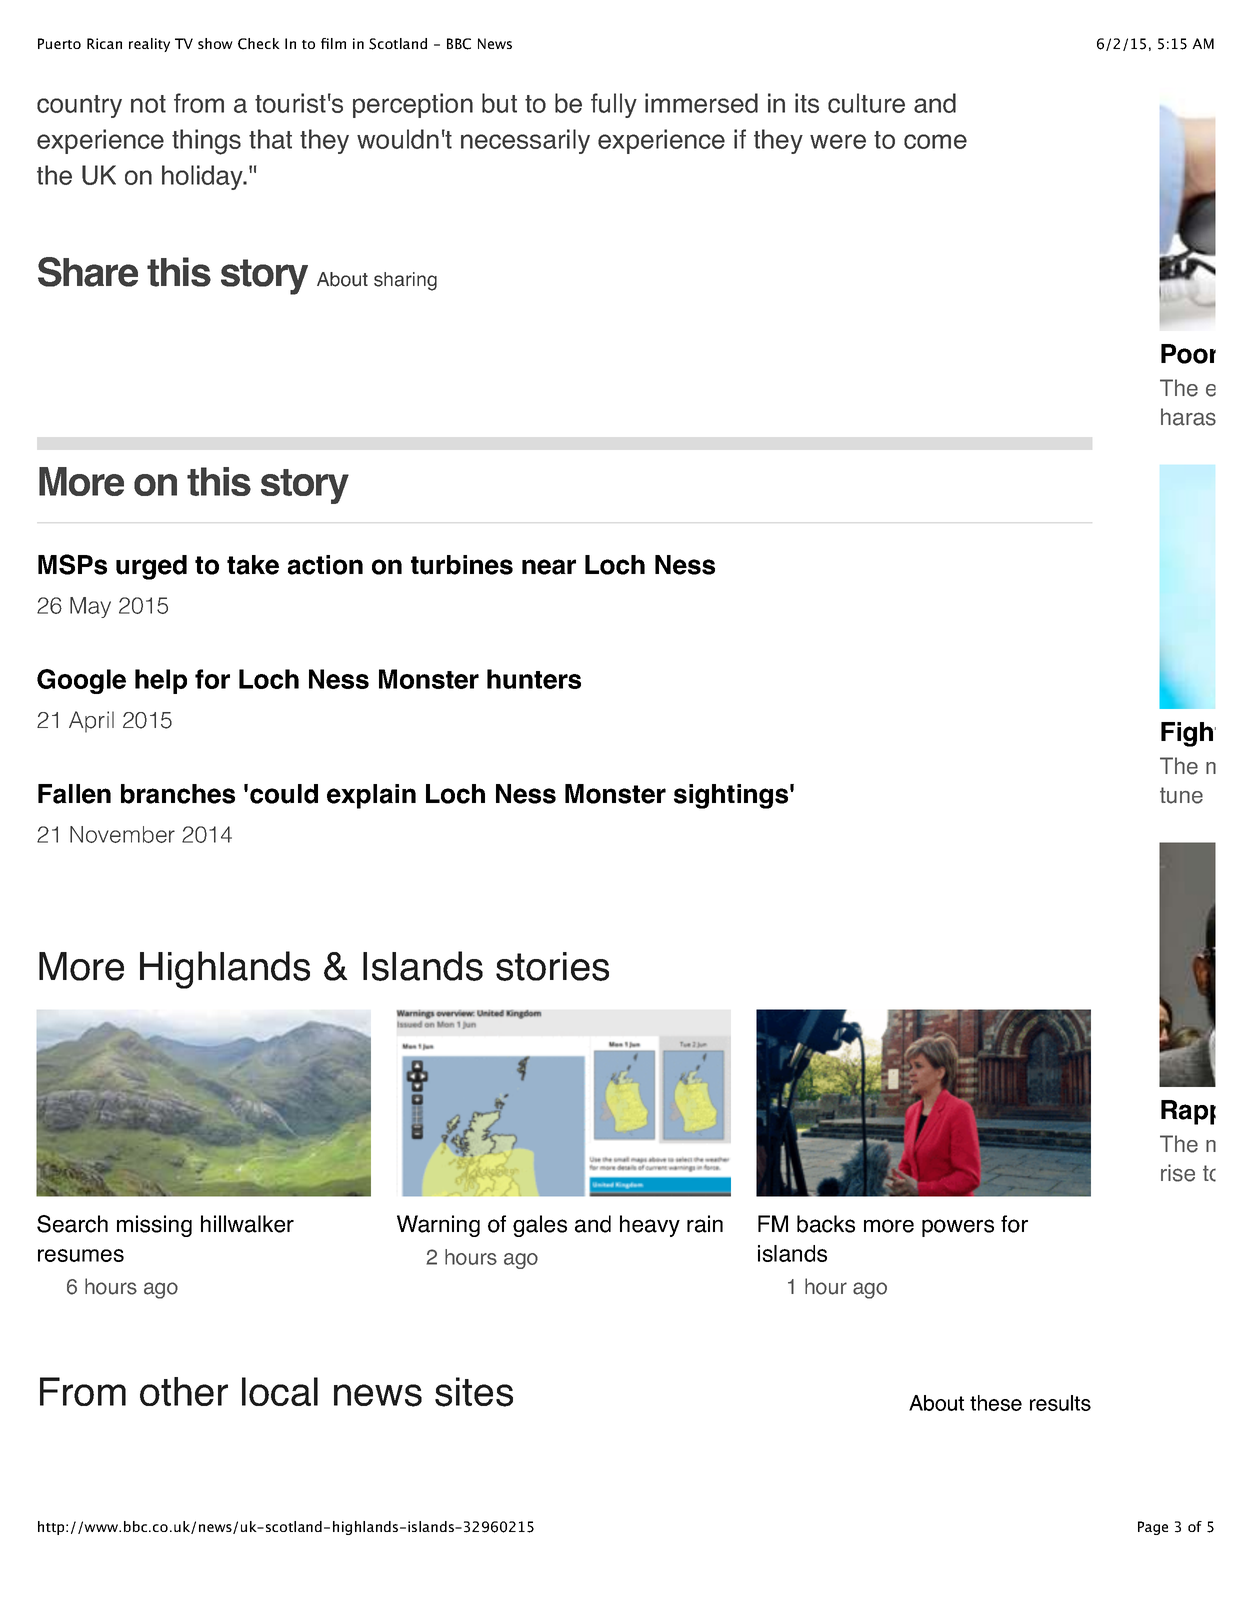 The width and height of the page is (1252, 1620). Describe the element at coordinates (1153, 1528) in the page. I see `Page` at that location.
